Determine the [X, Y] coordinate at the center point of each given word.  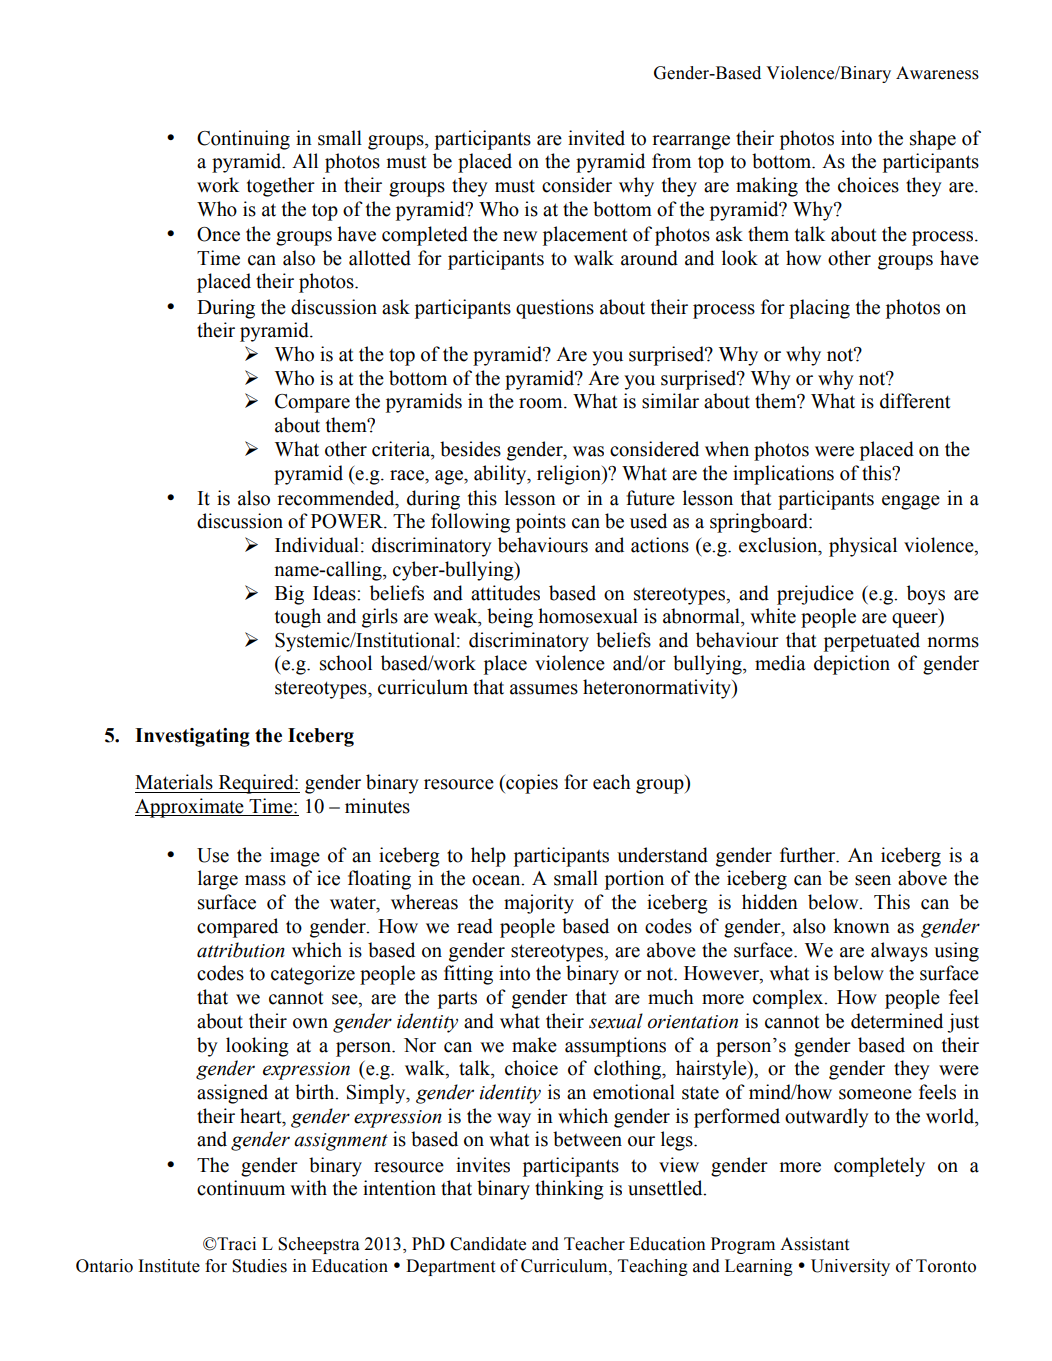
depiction [852, 665]
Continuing [243, 140]
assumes [544, 689]
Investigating [192, 737]
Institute [169, 1266]
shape [933, 140]
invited [596, 138]
